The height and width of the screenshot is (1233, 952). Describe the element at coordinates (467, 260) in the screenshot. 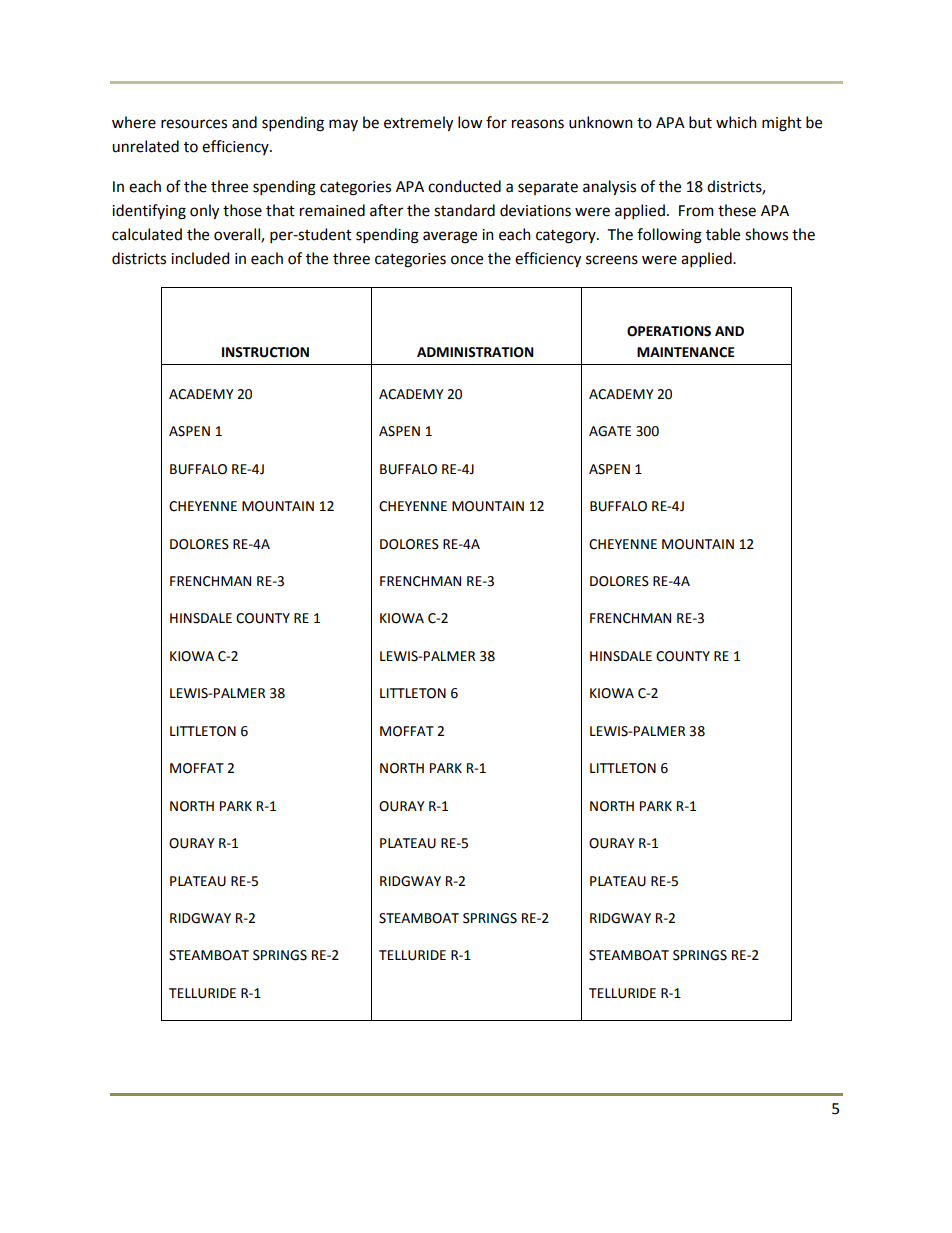

I see `once` at that location.
